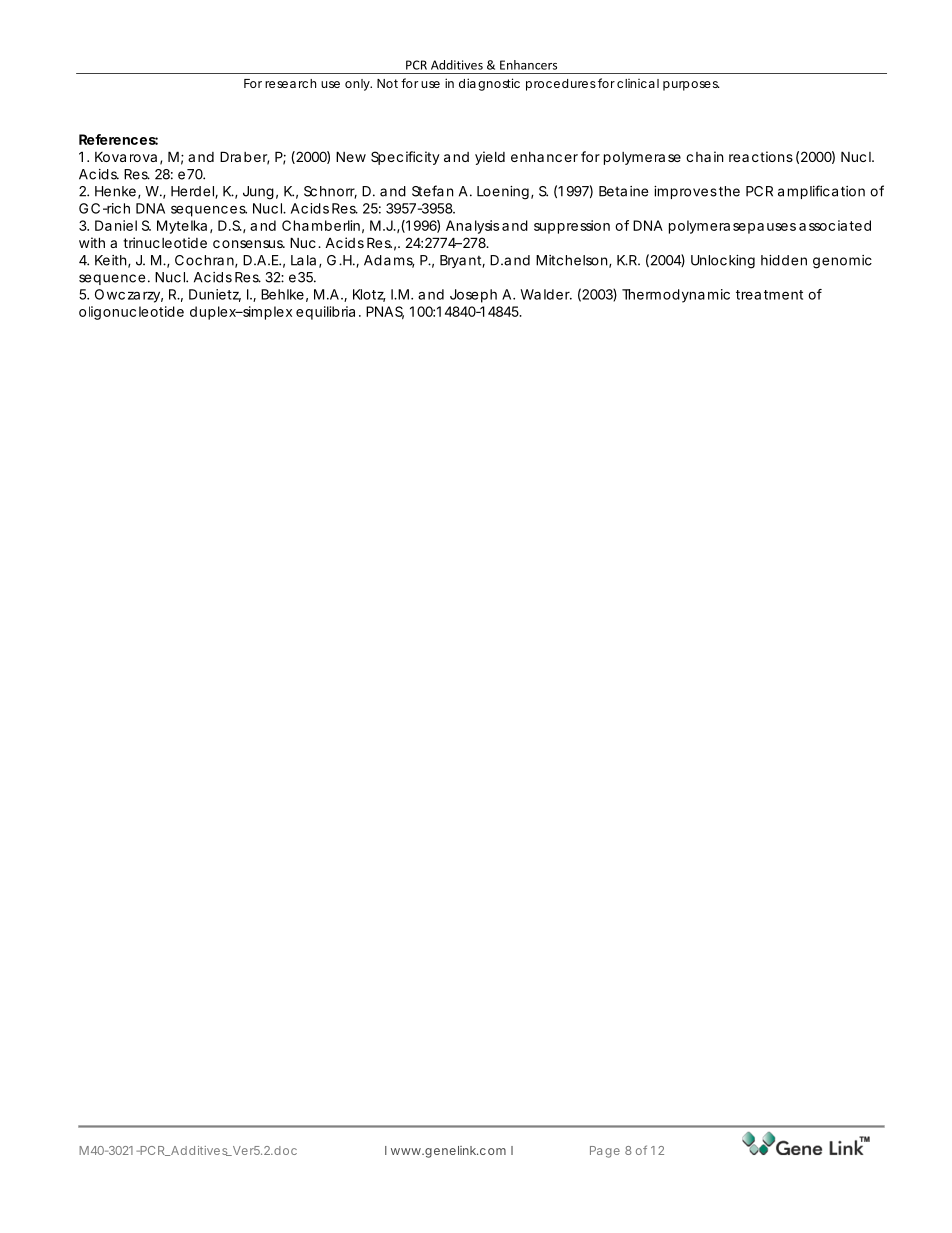  What do you see at coordinates (473, 296) in the screenshot?
I see `Joseph` at bounding box center [473, 296].
